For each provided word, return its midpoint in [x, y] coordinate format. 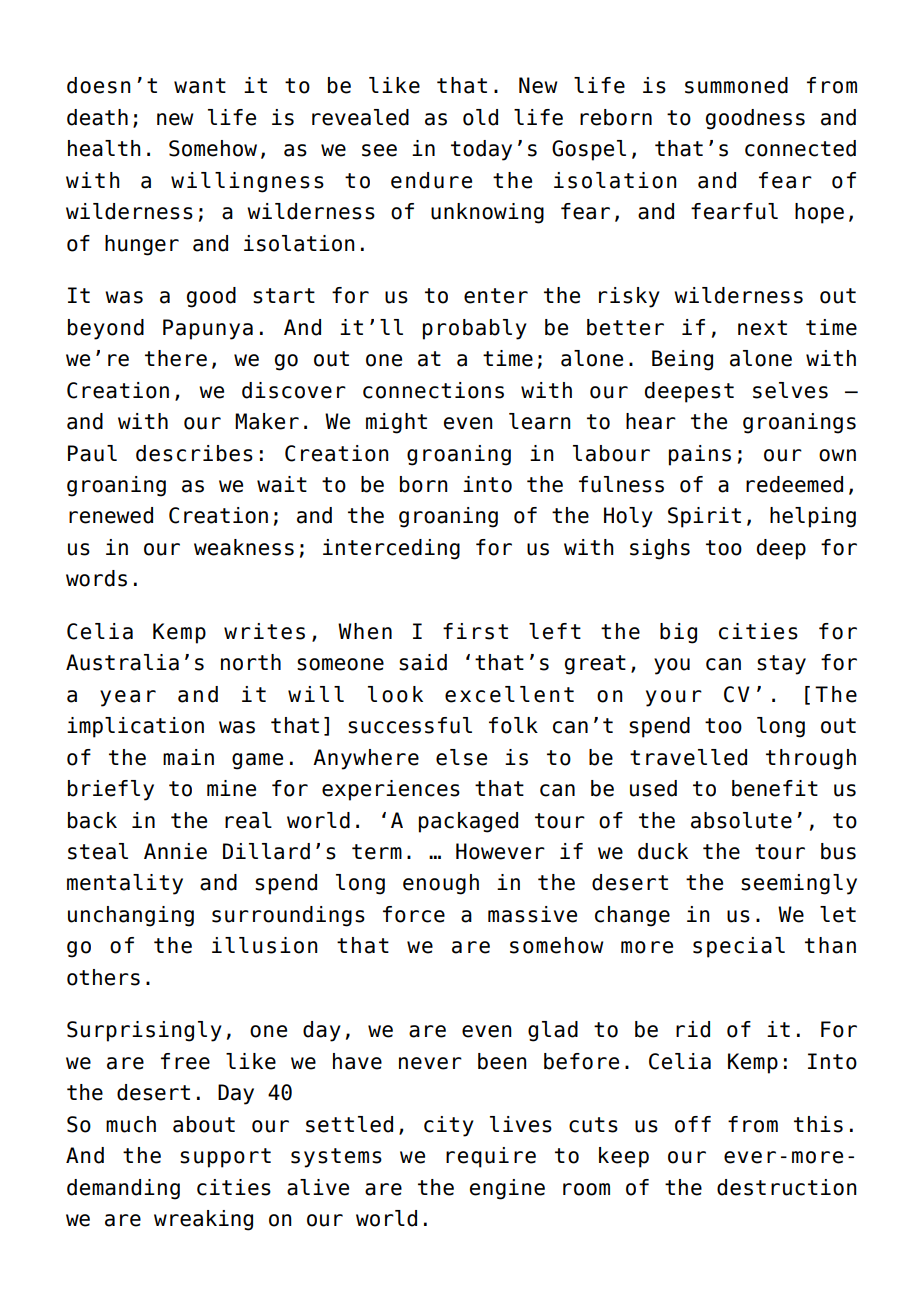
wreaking [203, 1220]
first [475, 631]
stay [781, 665]
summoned [736, 85]
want [200, 86]
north [251, 662]
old [480, 117]
